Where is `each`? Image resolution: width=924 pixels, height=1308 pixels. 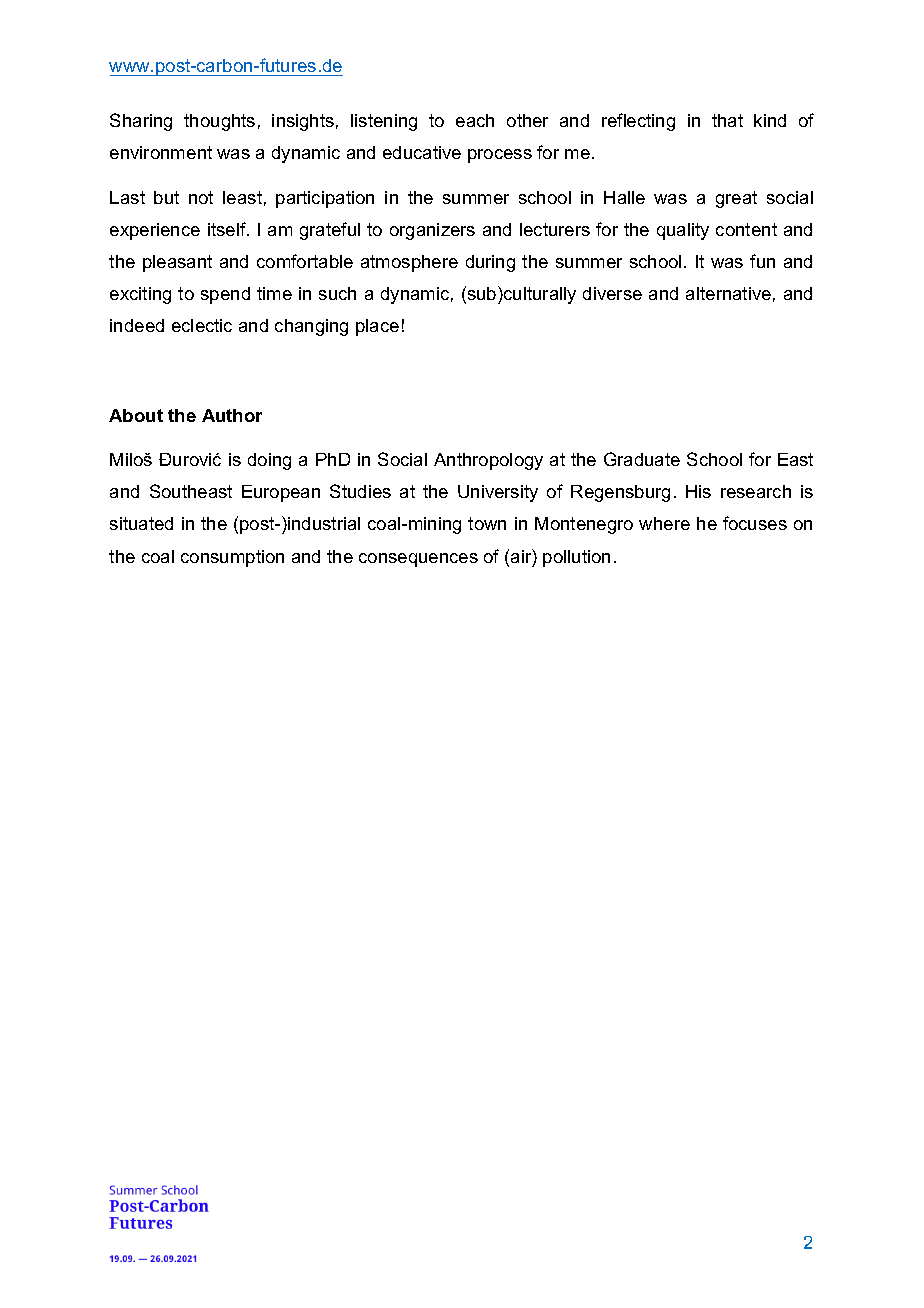
each is located at coordinates (475, 120).
